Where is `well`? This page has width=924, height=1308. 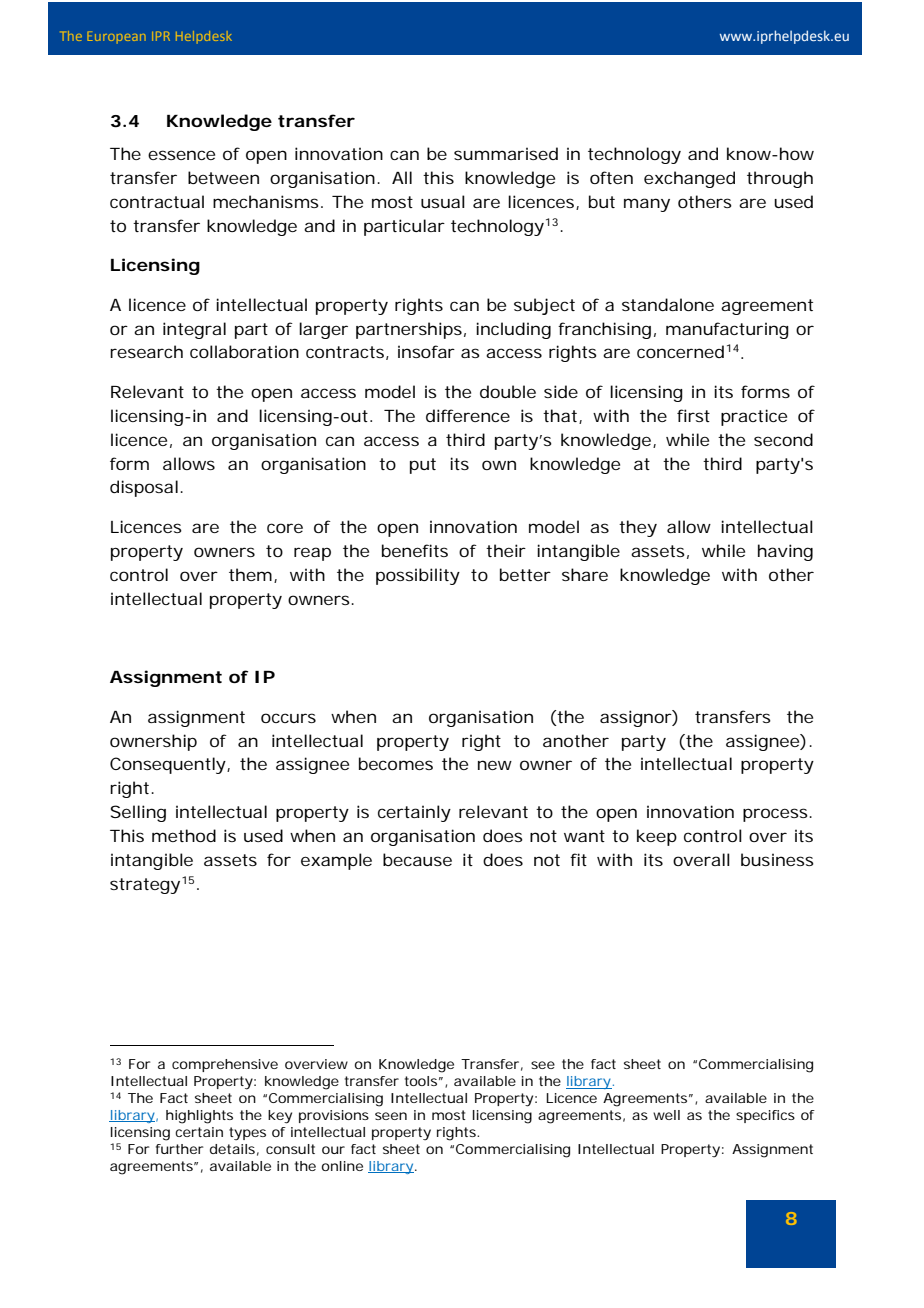 well is located at coordinates (666, 1115).
